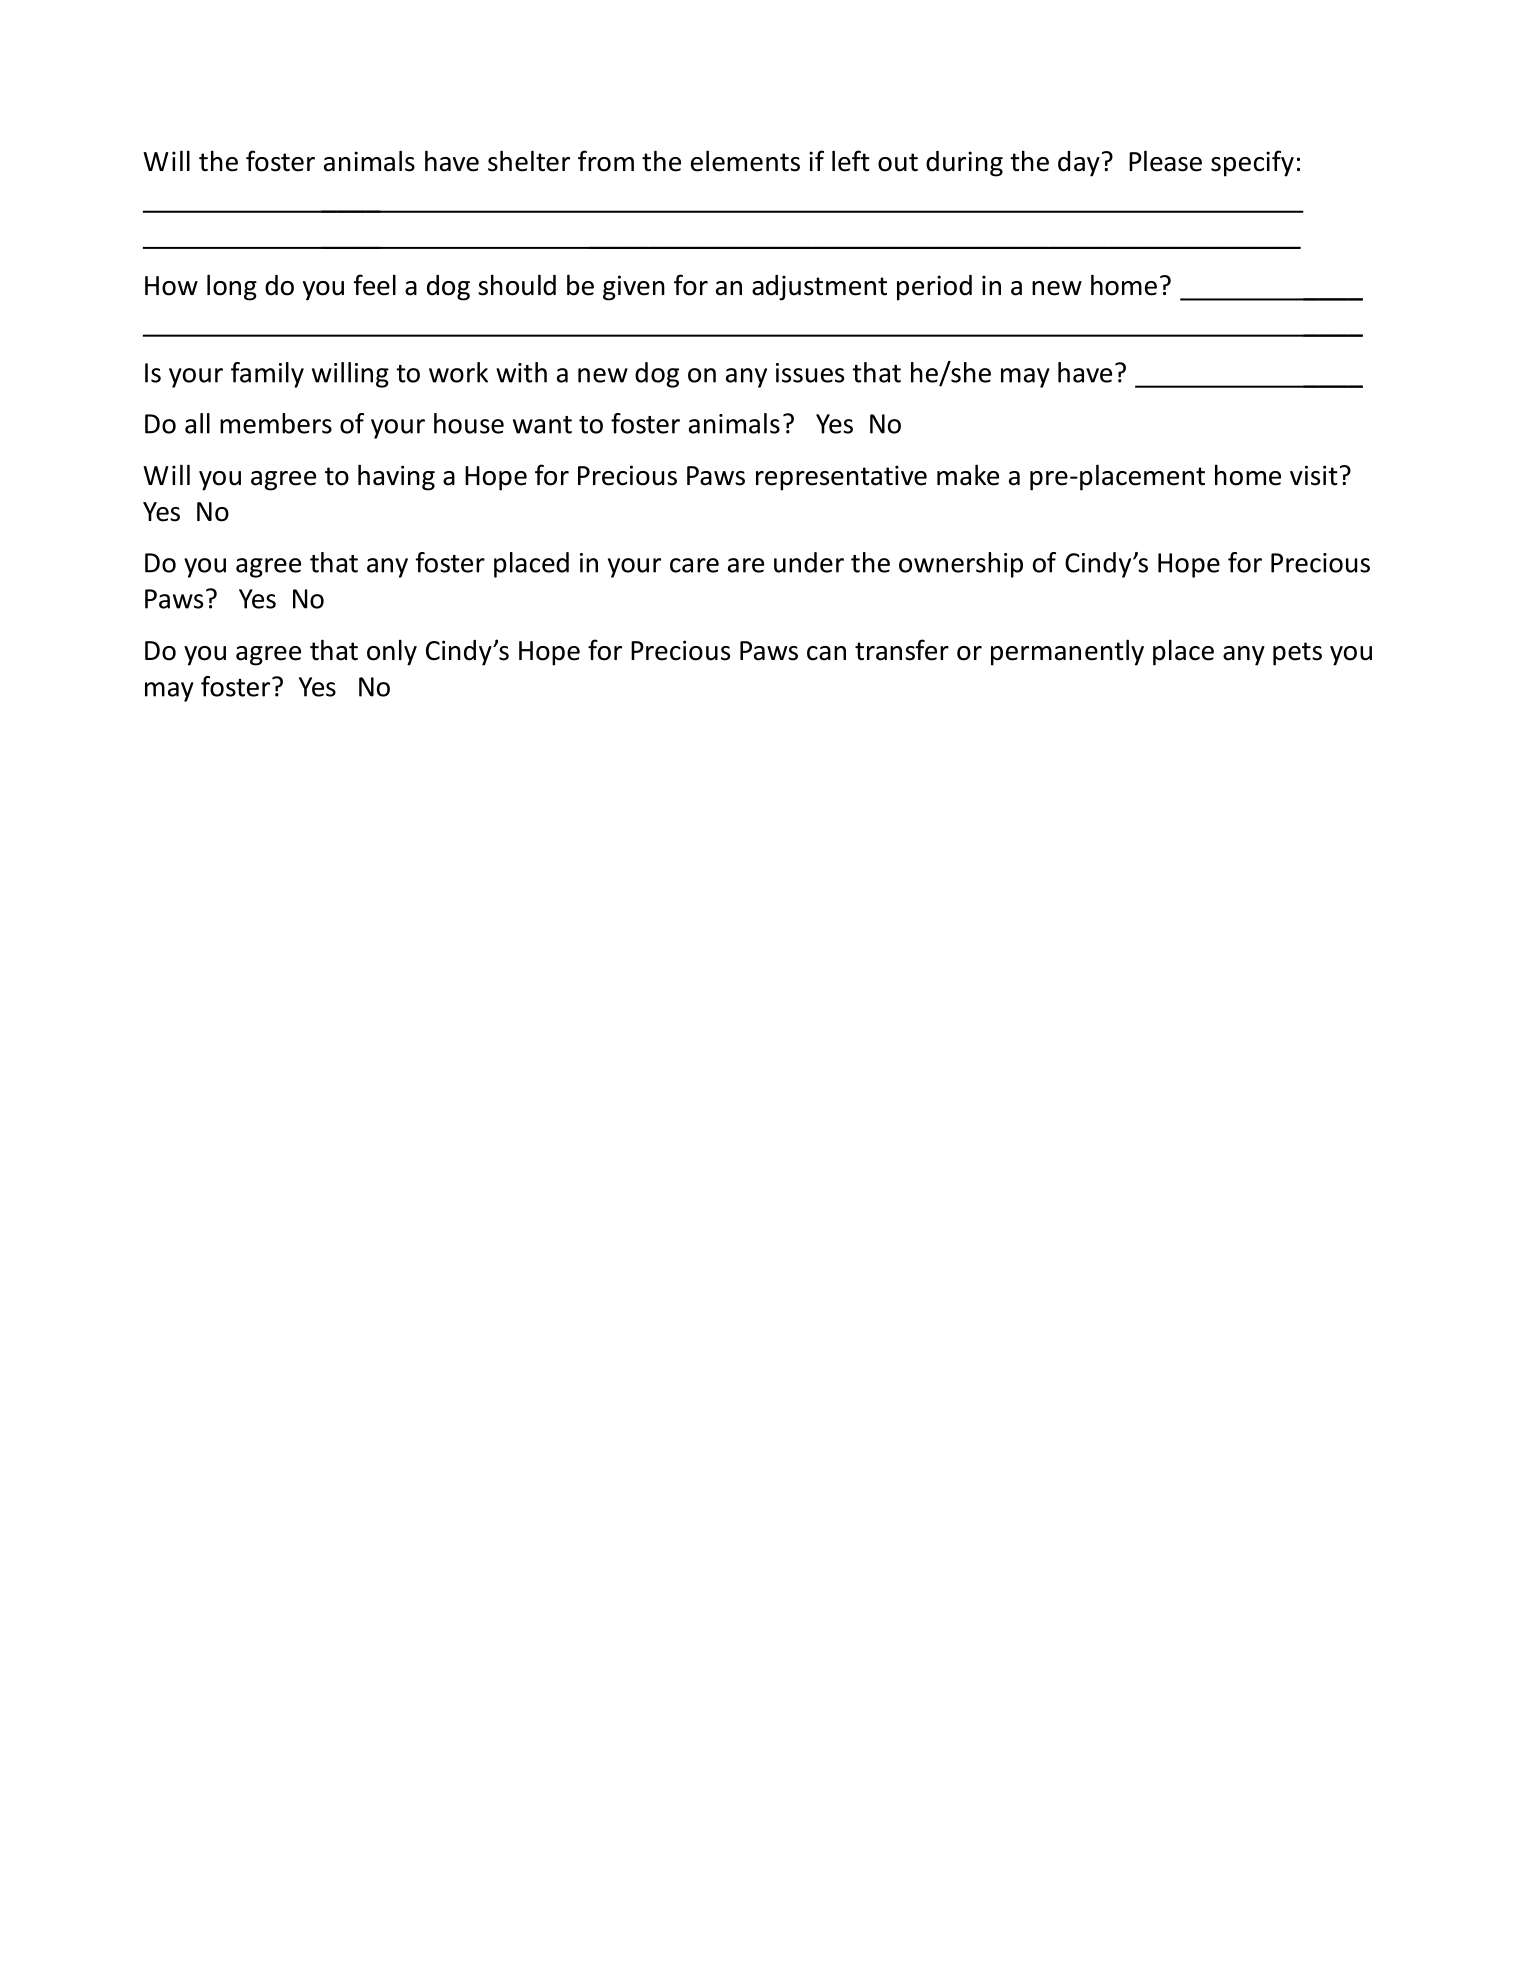 The width and height of the screenshot is (1517, 1963). I want to click on ownership, so click(961, 565).
